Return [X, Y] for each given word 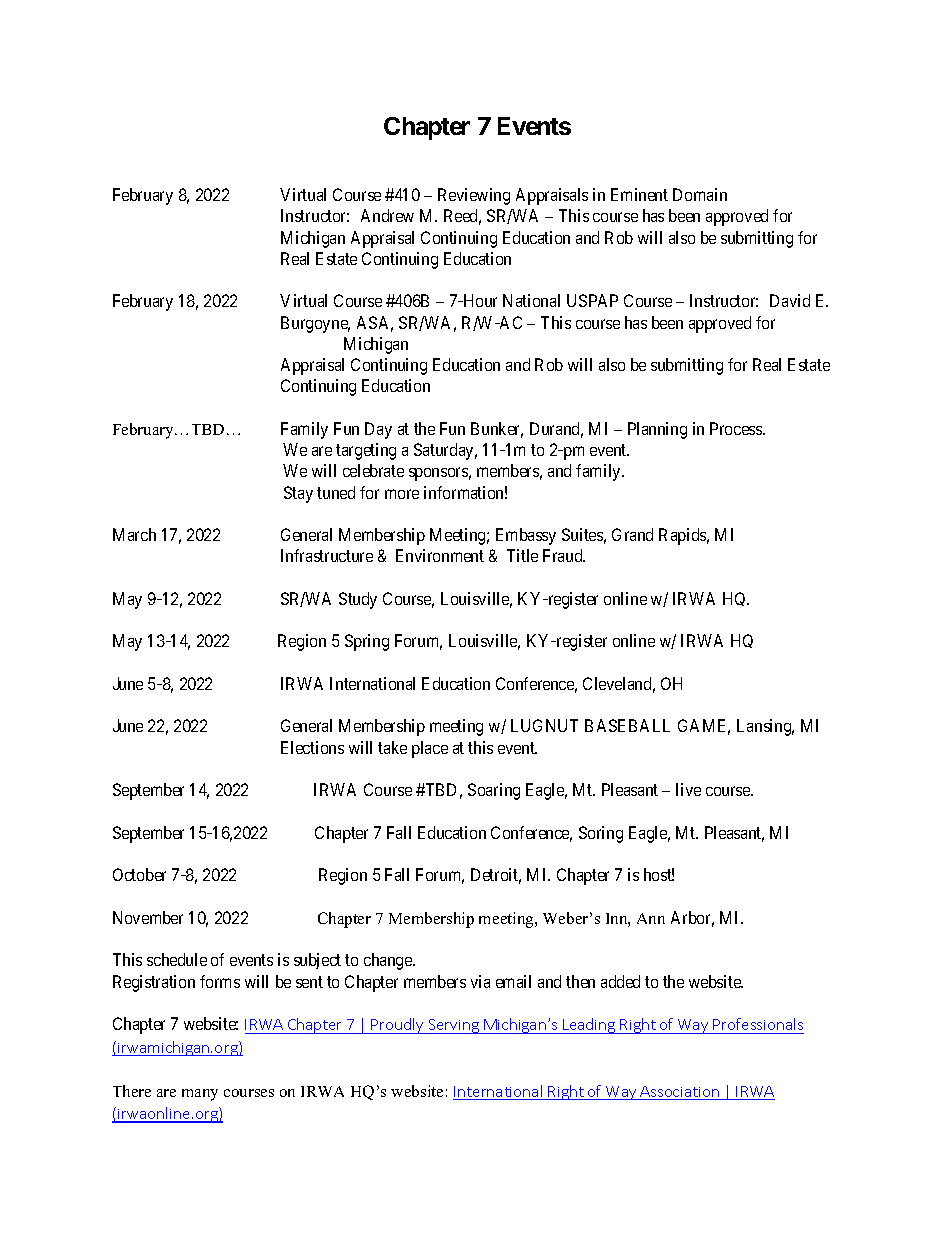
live [688, 789]
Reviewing [474, 196]
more [402, 494]
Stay [298, 494]
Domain [700, 194]
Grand [632, 534]
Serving [454, 1026]
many [200, 1095]
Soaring [494, 791]
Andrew [387, 215]
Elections [312, 747]
